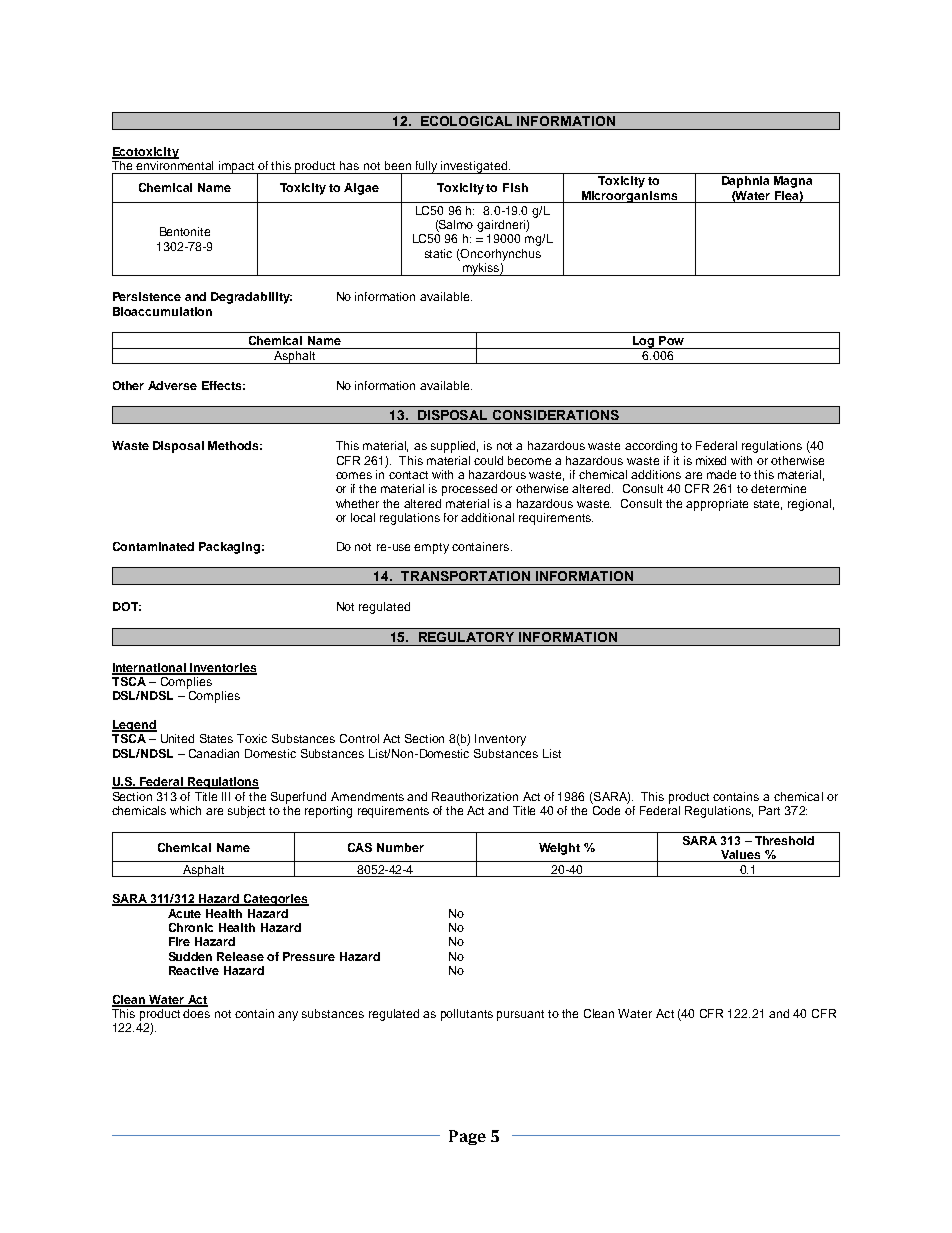 This page has width=952, height=1233. I want to click on Microorganisms, so click(630, 197).
